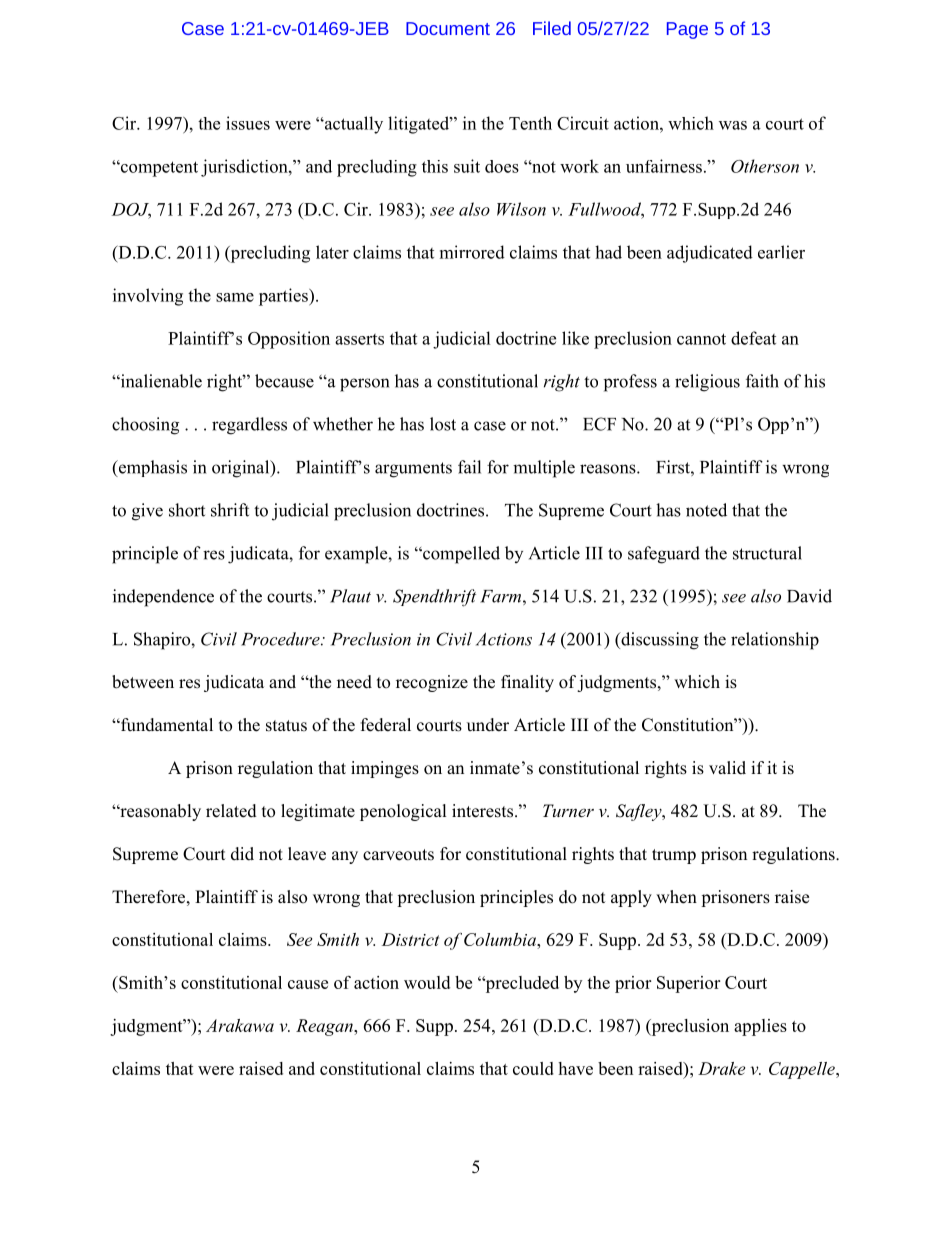  I want to click on Document, so click(448, 28).
